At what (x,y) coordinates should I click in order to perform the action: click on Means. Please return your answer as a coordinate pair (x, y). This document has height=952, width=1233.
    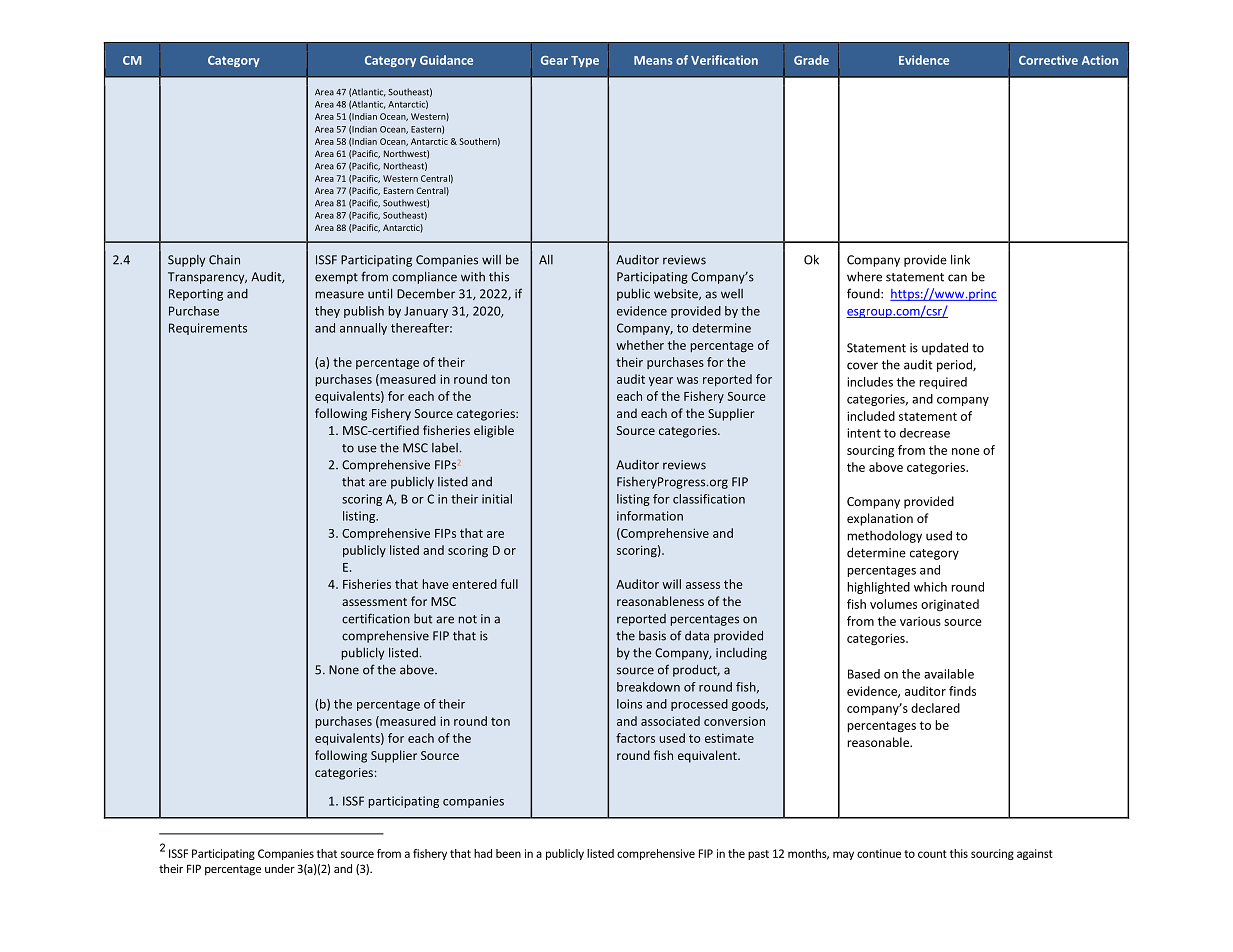
    Looking at the image, I should click on (653, 60).
